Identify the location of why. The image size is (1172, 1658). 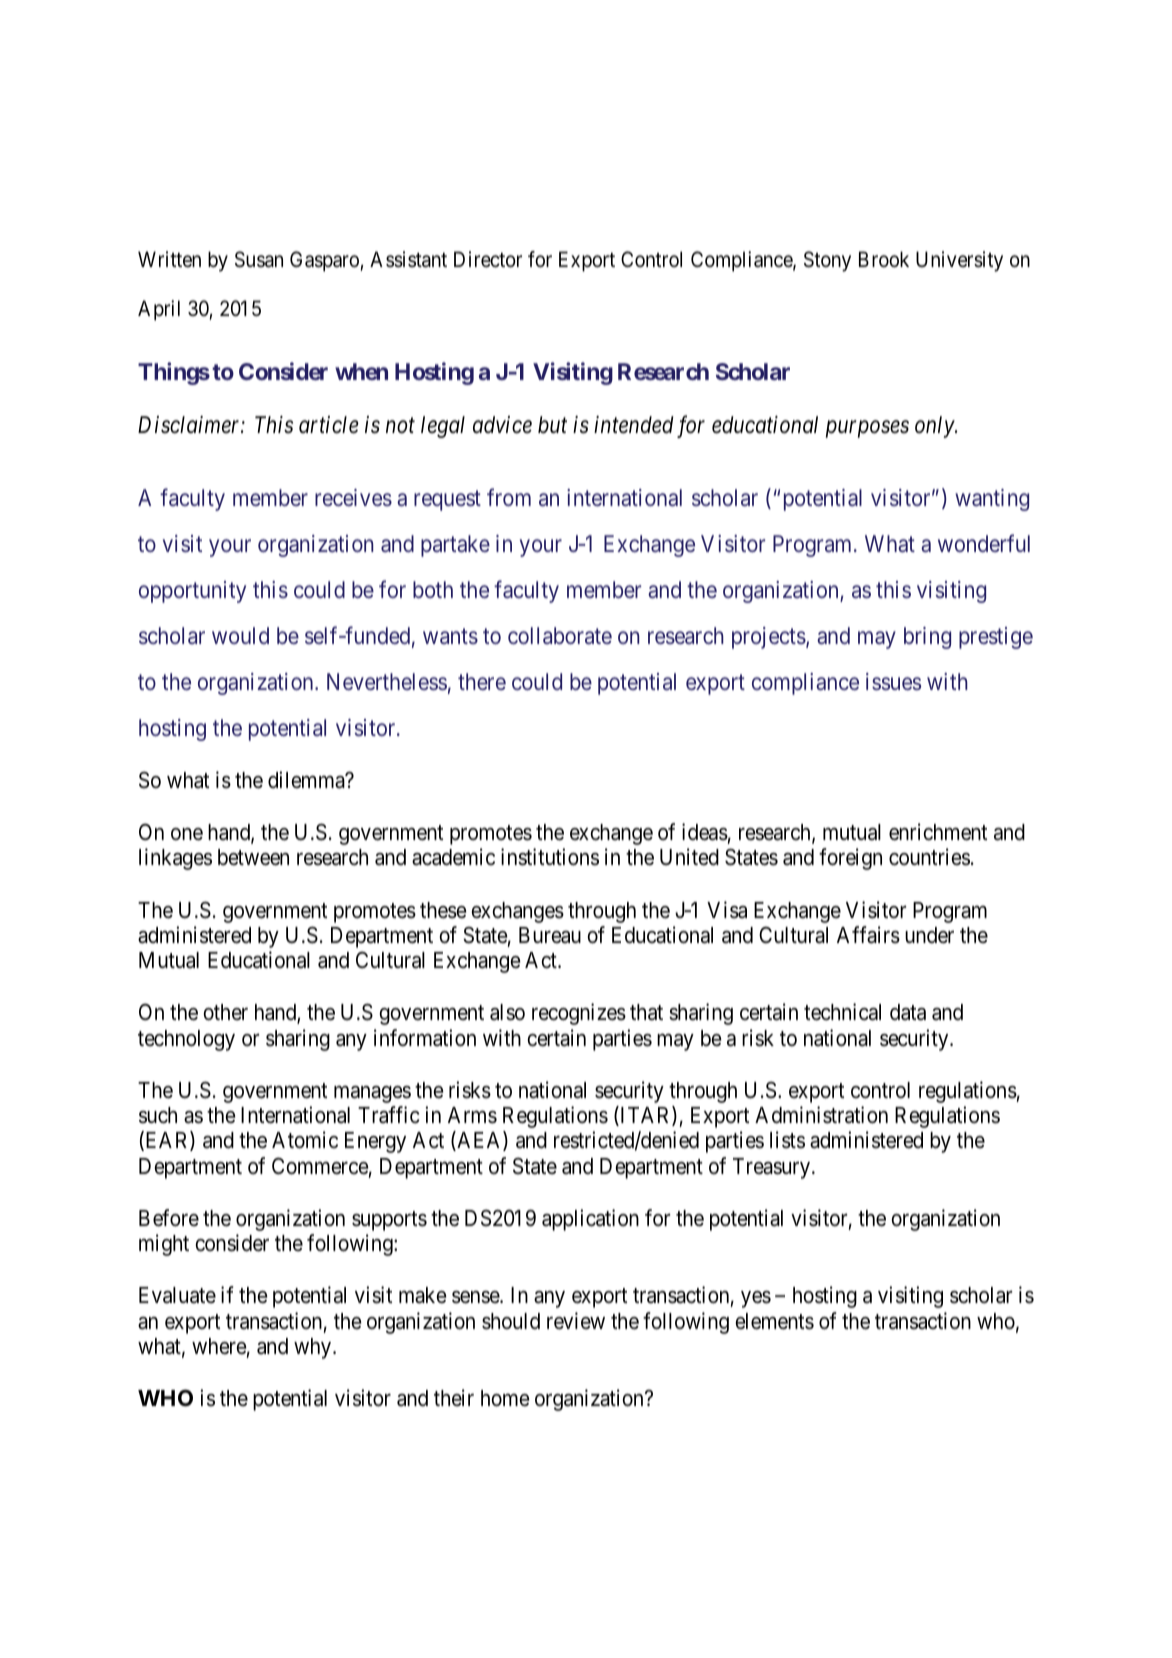
(314, 1348).
